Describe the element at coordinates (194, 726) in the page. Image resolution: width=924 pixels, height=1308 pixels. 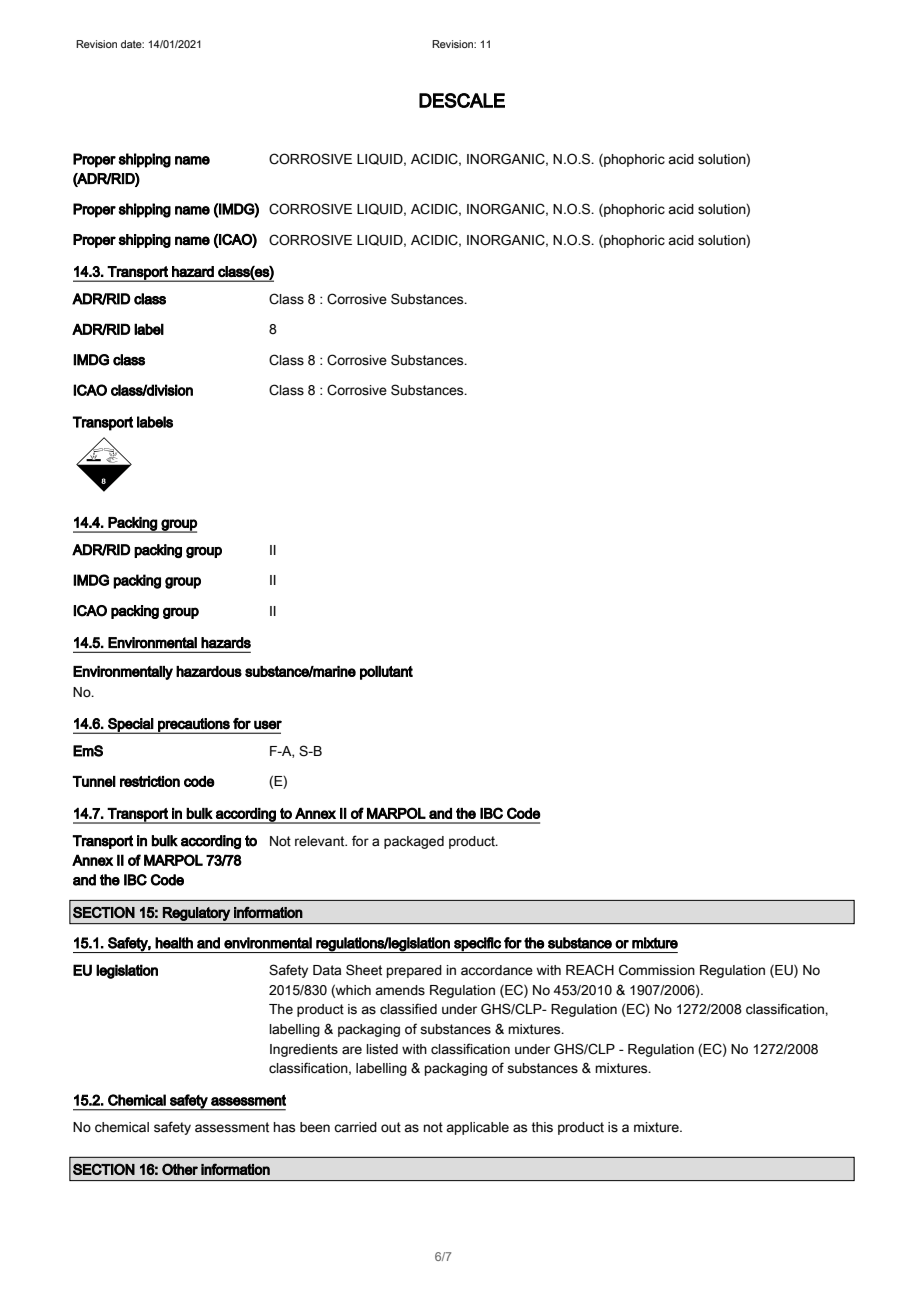
I see `precautions` at that location.
